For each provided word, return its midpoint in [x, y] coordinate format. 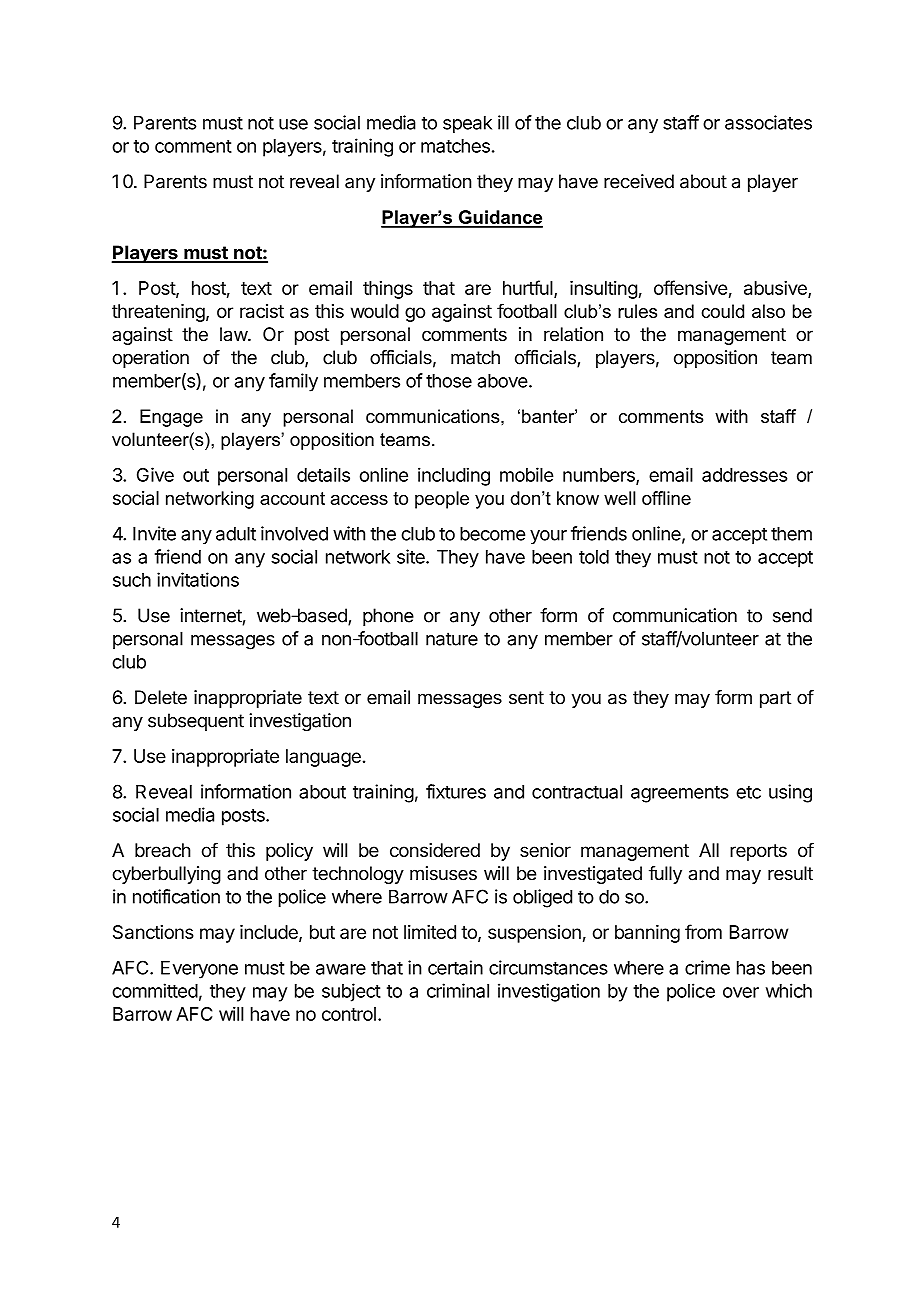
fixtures [456, 791]
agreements [680, 794]
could [722, 311]
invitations [198, 579]
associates [768, 122]
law [234, 334]
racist [262, 311]
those [449, 381]
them [791, 533]
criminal [458, 990]
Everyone [199, 970]
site [412, 556]
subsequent [196, 722]
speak [467, 124]
